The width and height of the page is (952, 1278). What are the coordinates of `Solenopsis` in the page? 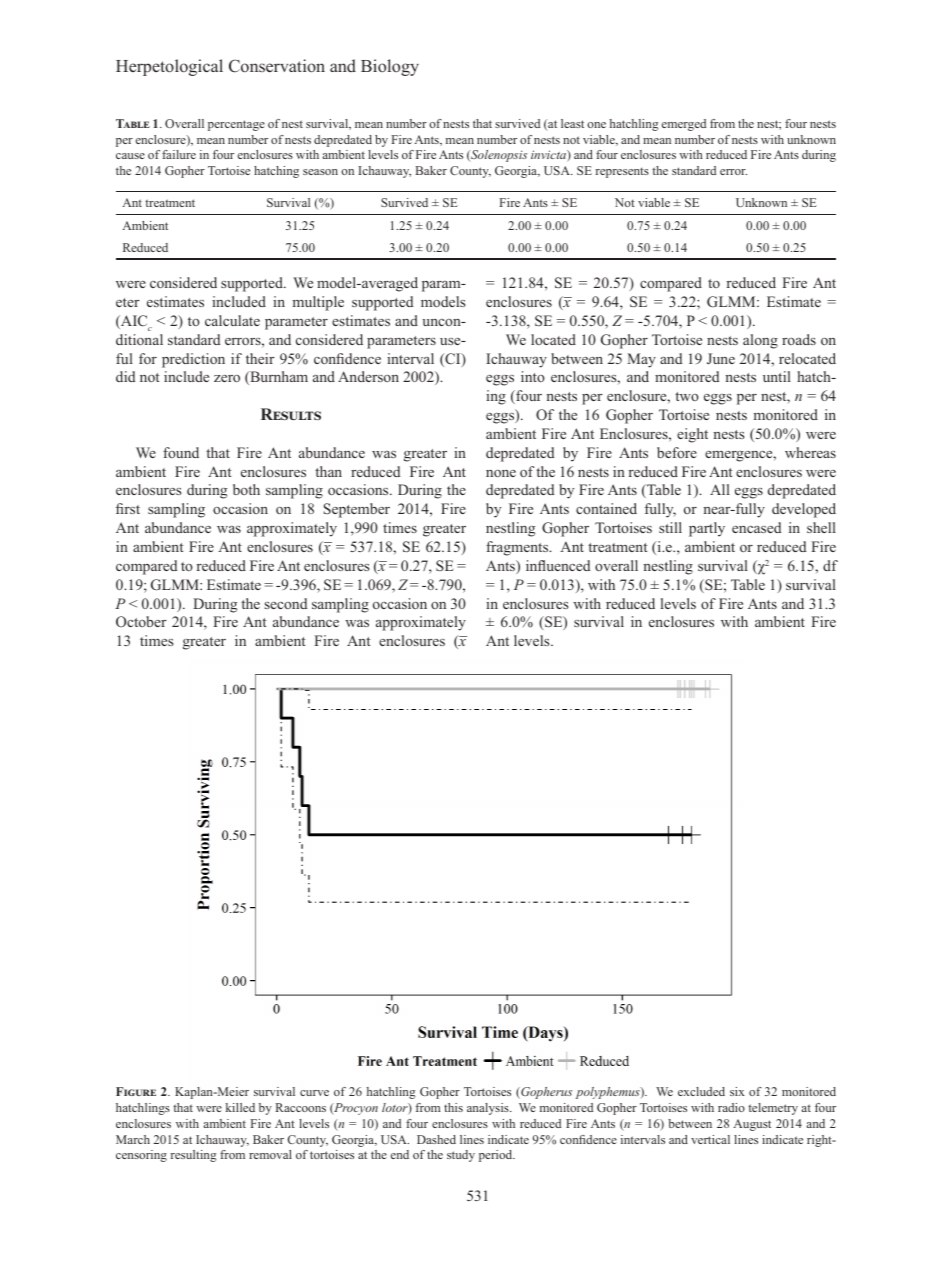 It's located at (498, 156).
